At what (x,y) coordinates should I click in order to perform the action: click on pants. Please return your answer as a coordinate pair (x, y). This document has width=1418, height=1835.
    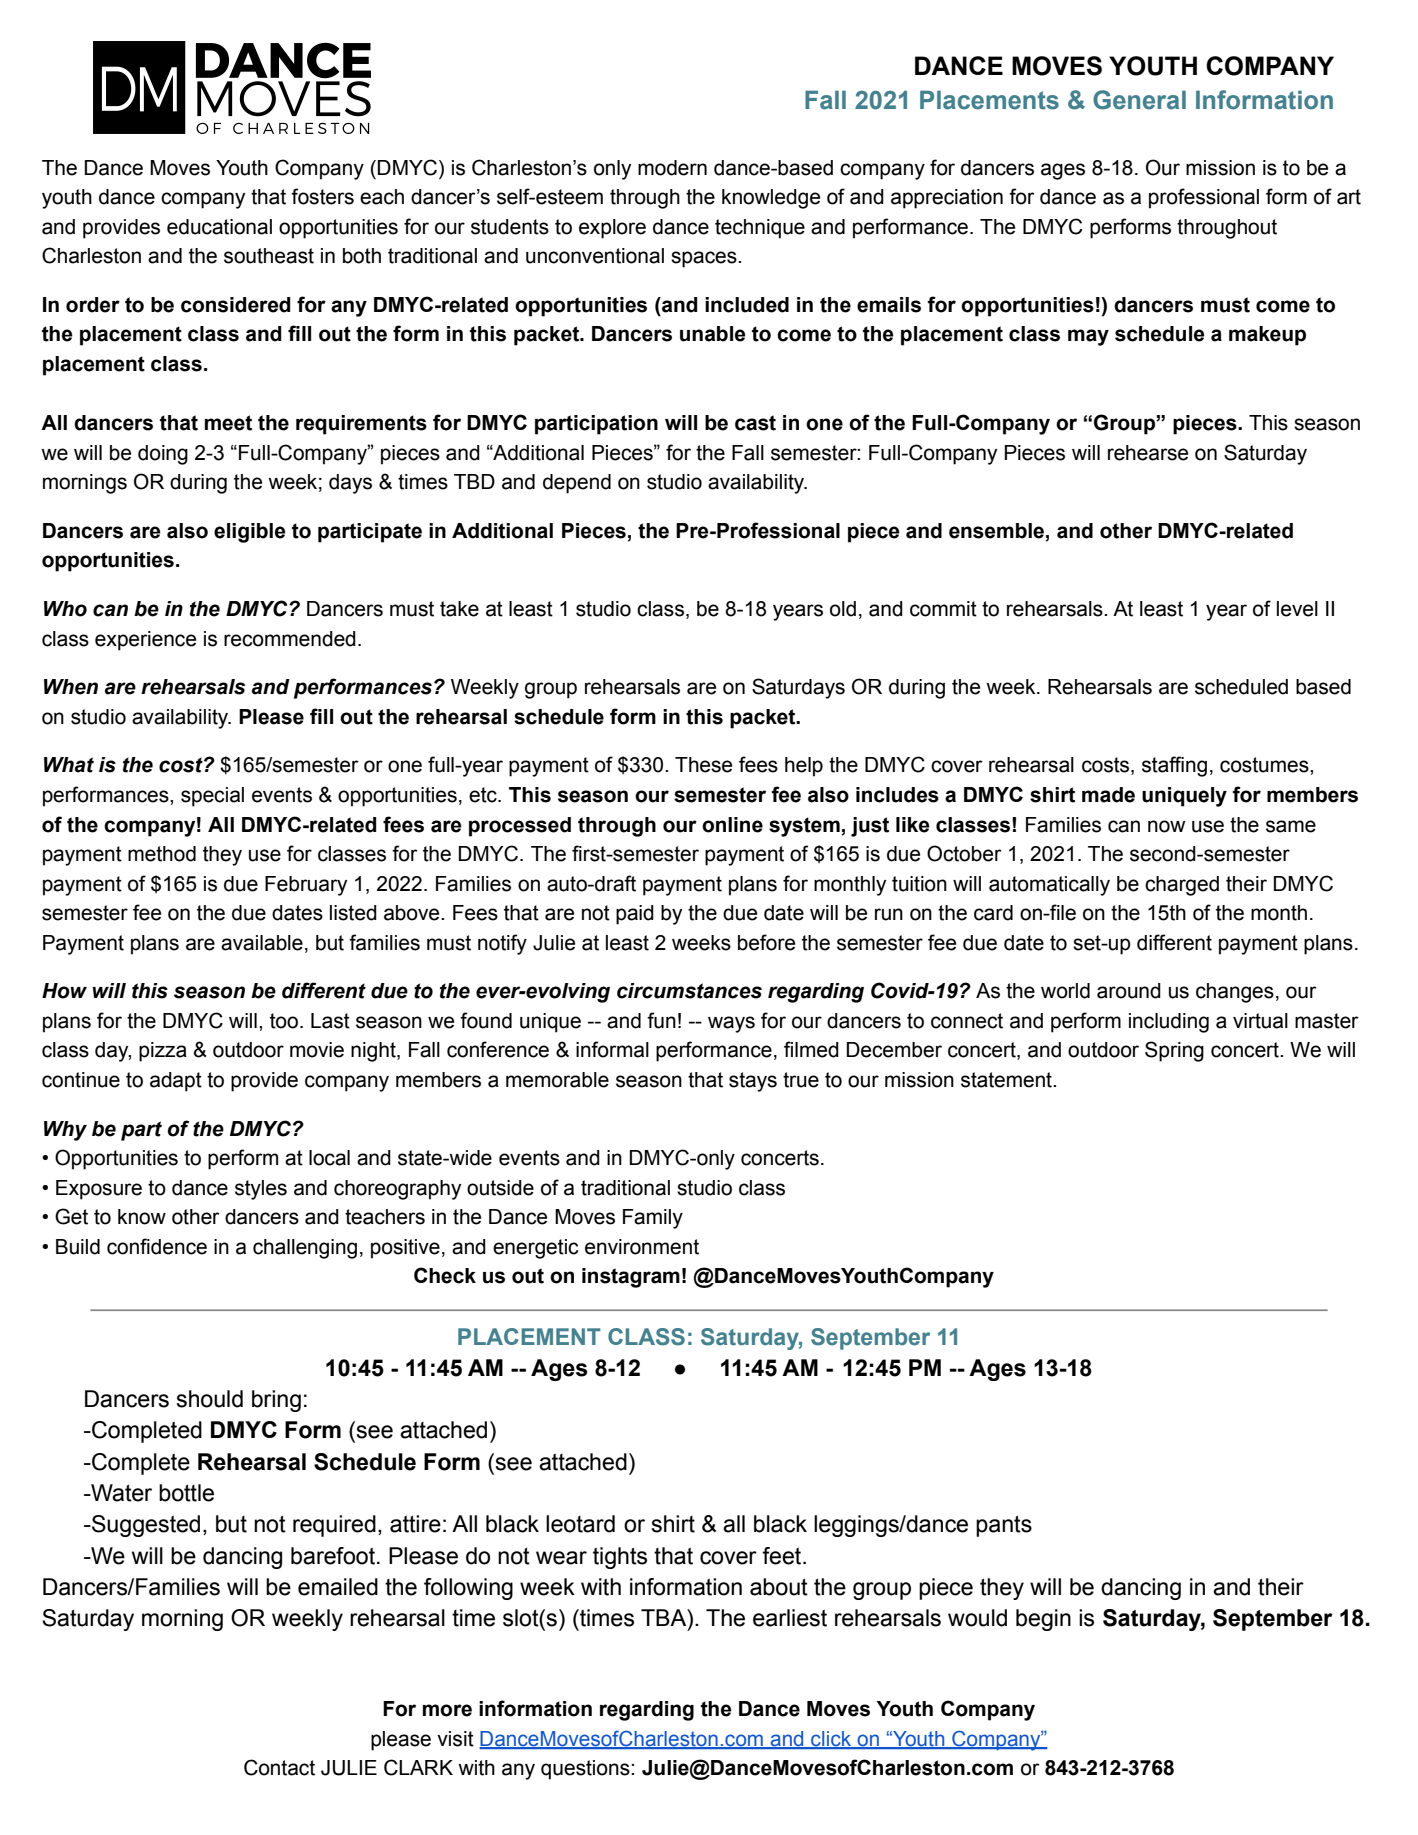
    Looking at the image, I should click on (1004, 1526).
